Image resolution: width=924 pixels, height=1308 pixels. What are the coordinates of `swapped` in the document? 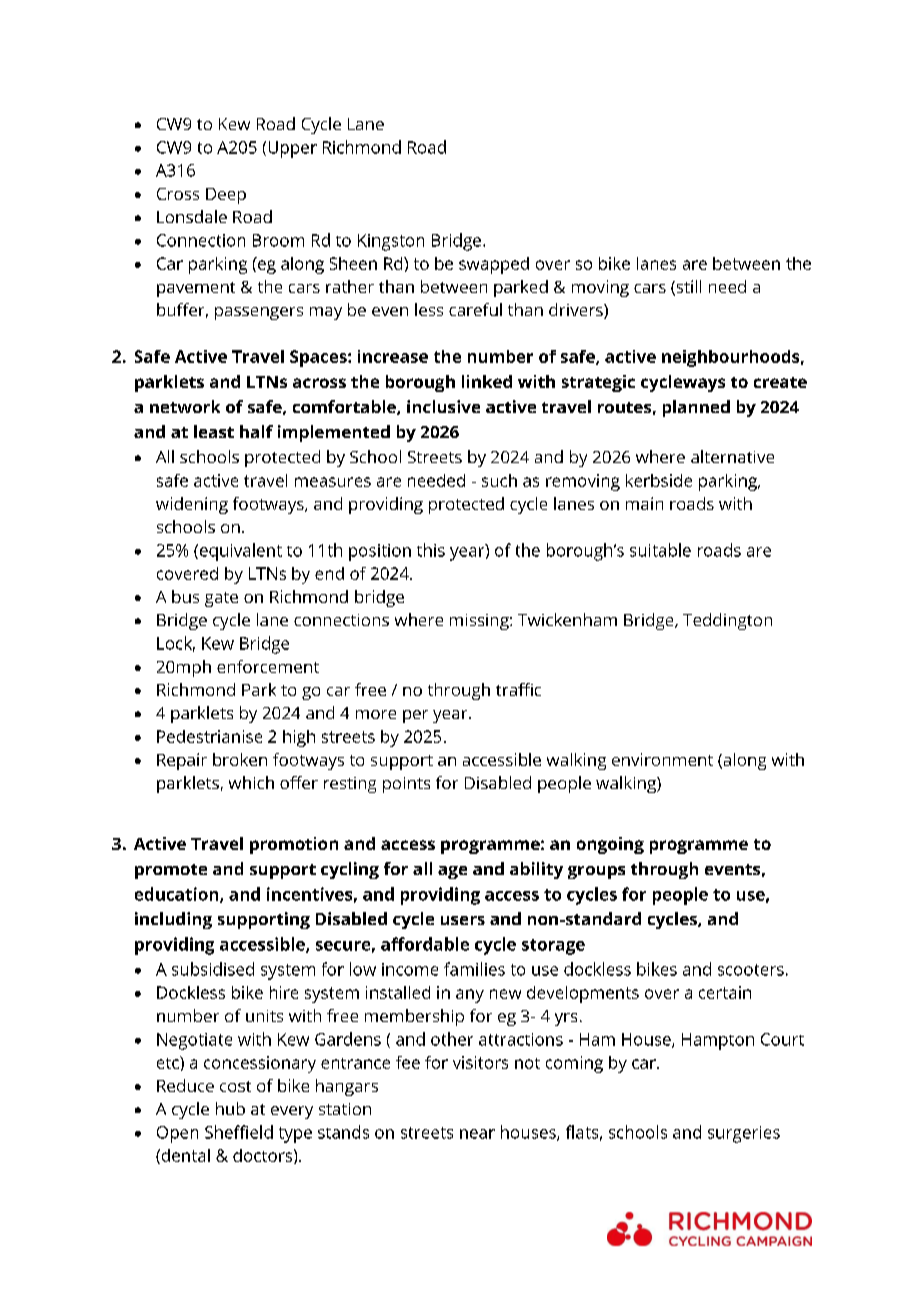 It's located at (494, 265).
